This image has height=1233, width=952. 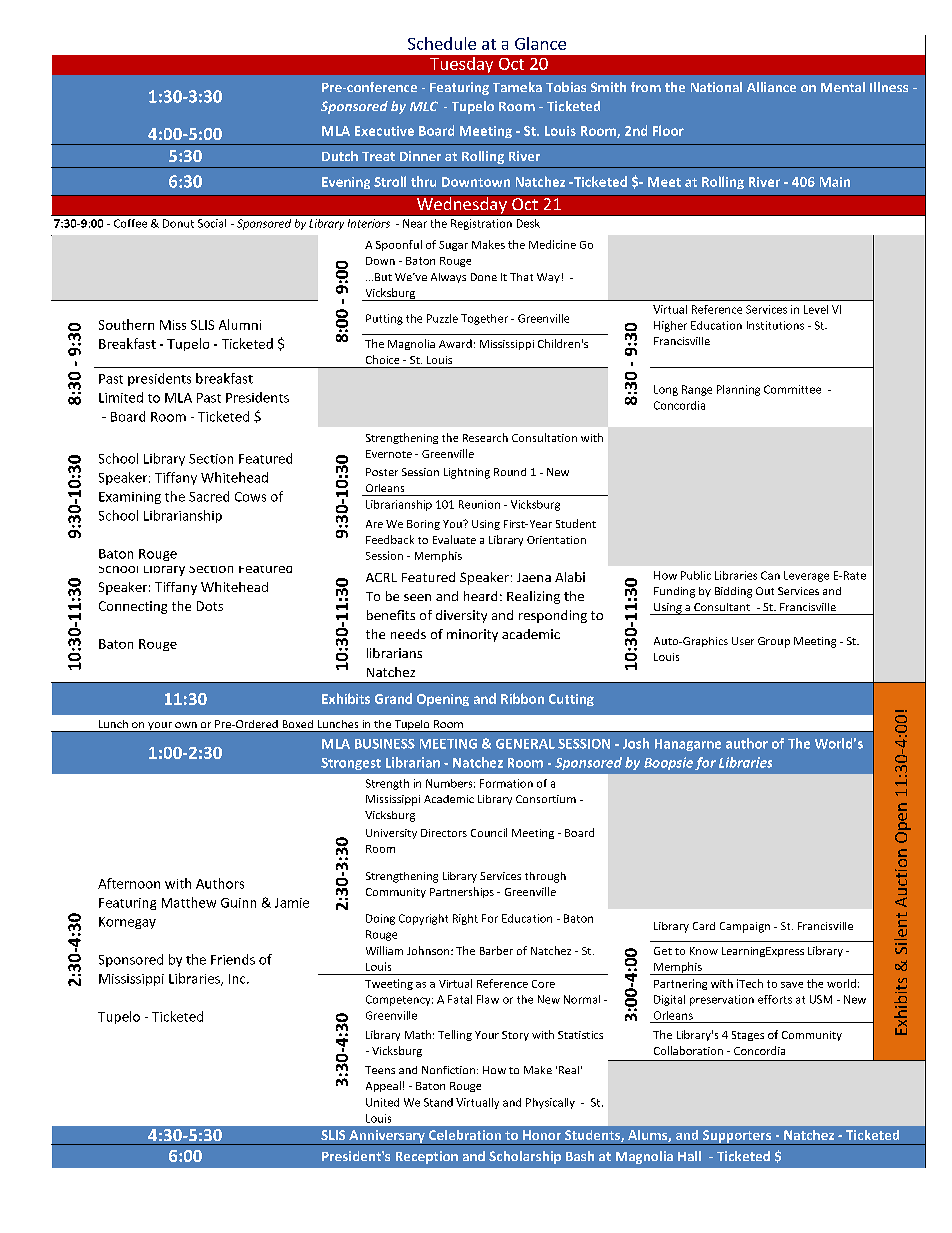 I want to click on Leverage, so click(x=806, y=576).
